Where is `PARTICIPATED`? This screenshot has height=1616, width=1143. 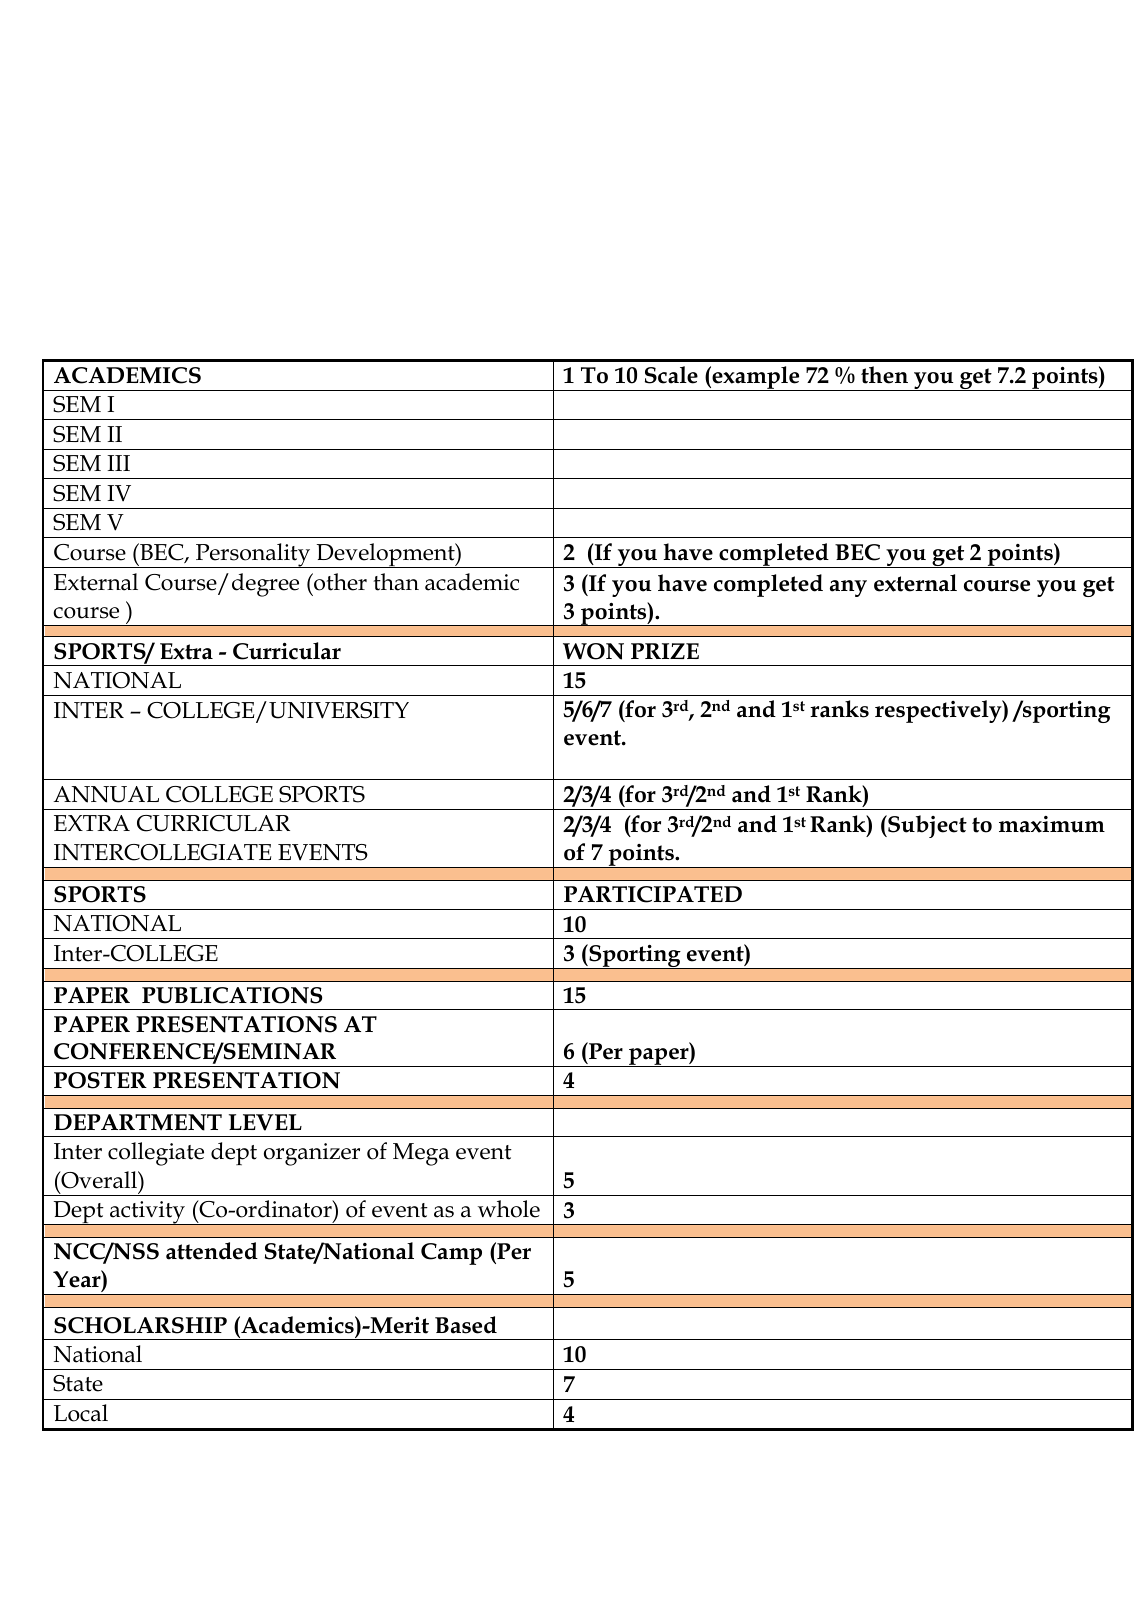 PARTICIPATED is located at coordinates (653, 894).
